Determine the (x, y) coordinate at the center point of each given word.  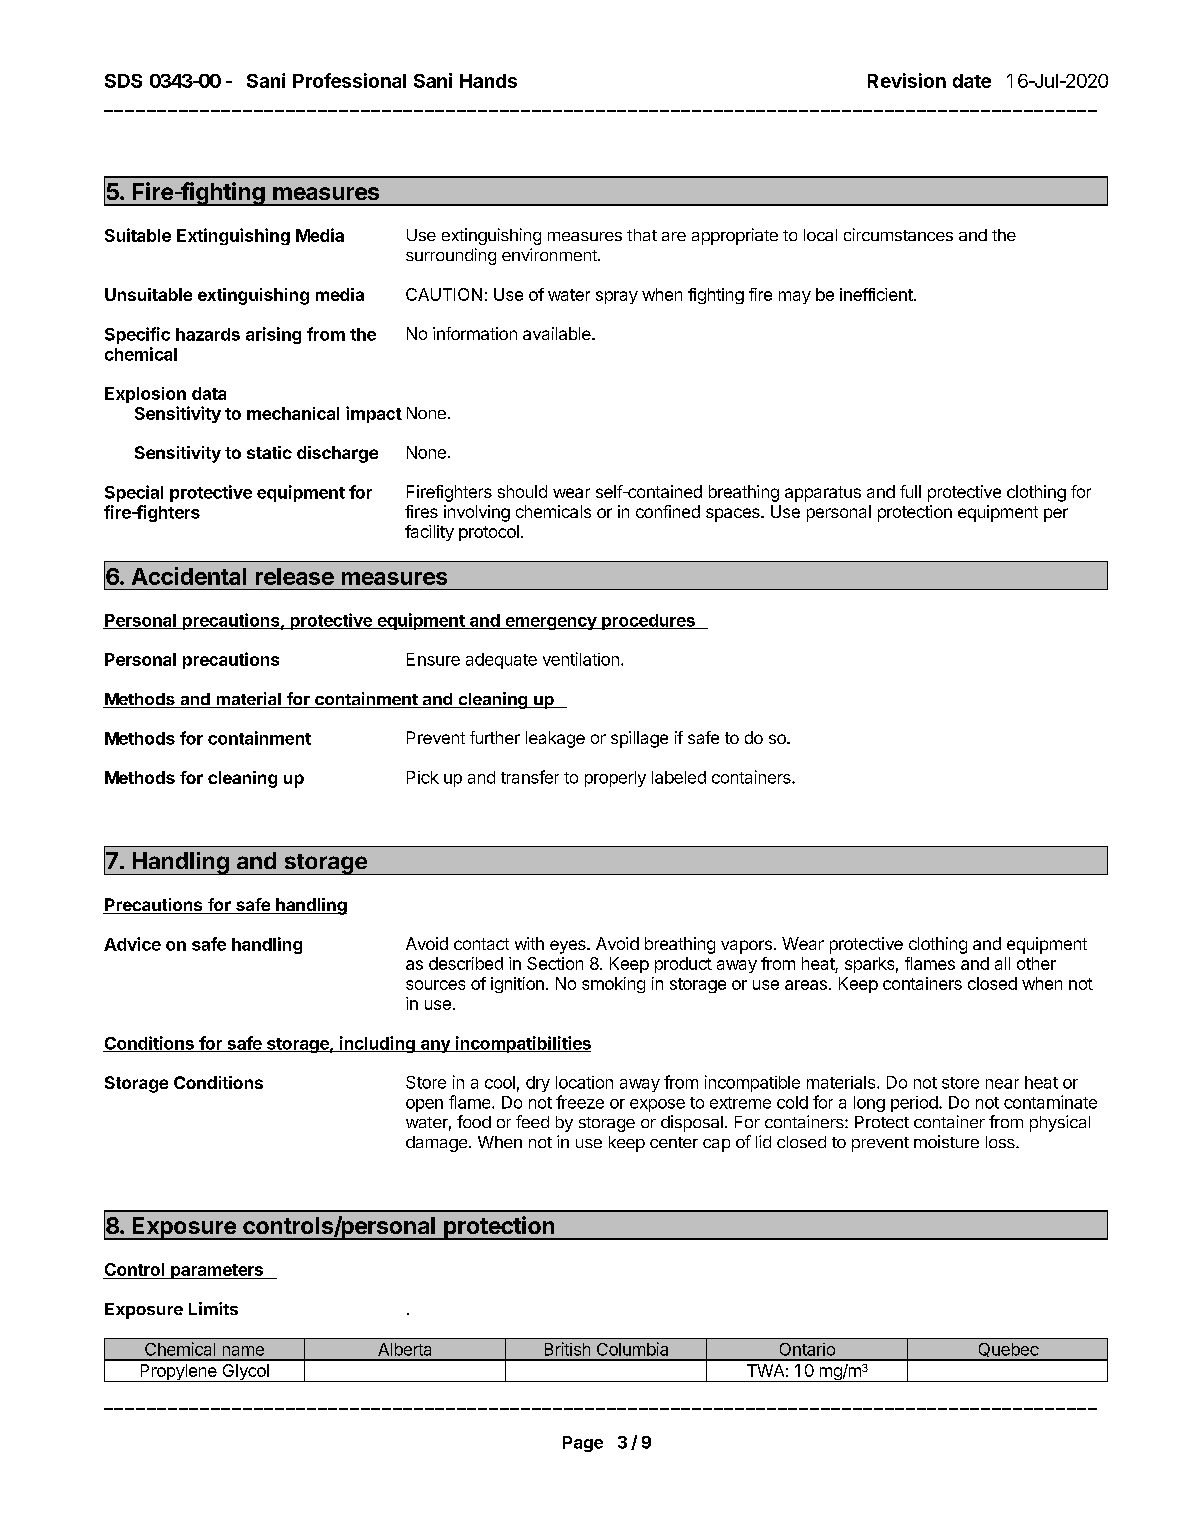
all (1002, 963)
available (558, 333)
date (972, 81)
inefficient (876, 294)
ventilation (581, 659)
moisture (946, 1141)
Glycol (245, 1373)
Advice (132, 944)
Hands (488, 81)
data (209, 393)
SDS (123, 81)
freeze (580, 1102)
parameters (217, 1271)
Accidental (189, 576)
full (910, 491)
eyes (569, 947)
